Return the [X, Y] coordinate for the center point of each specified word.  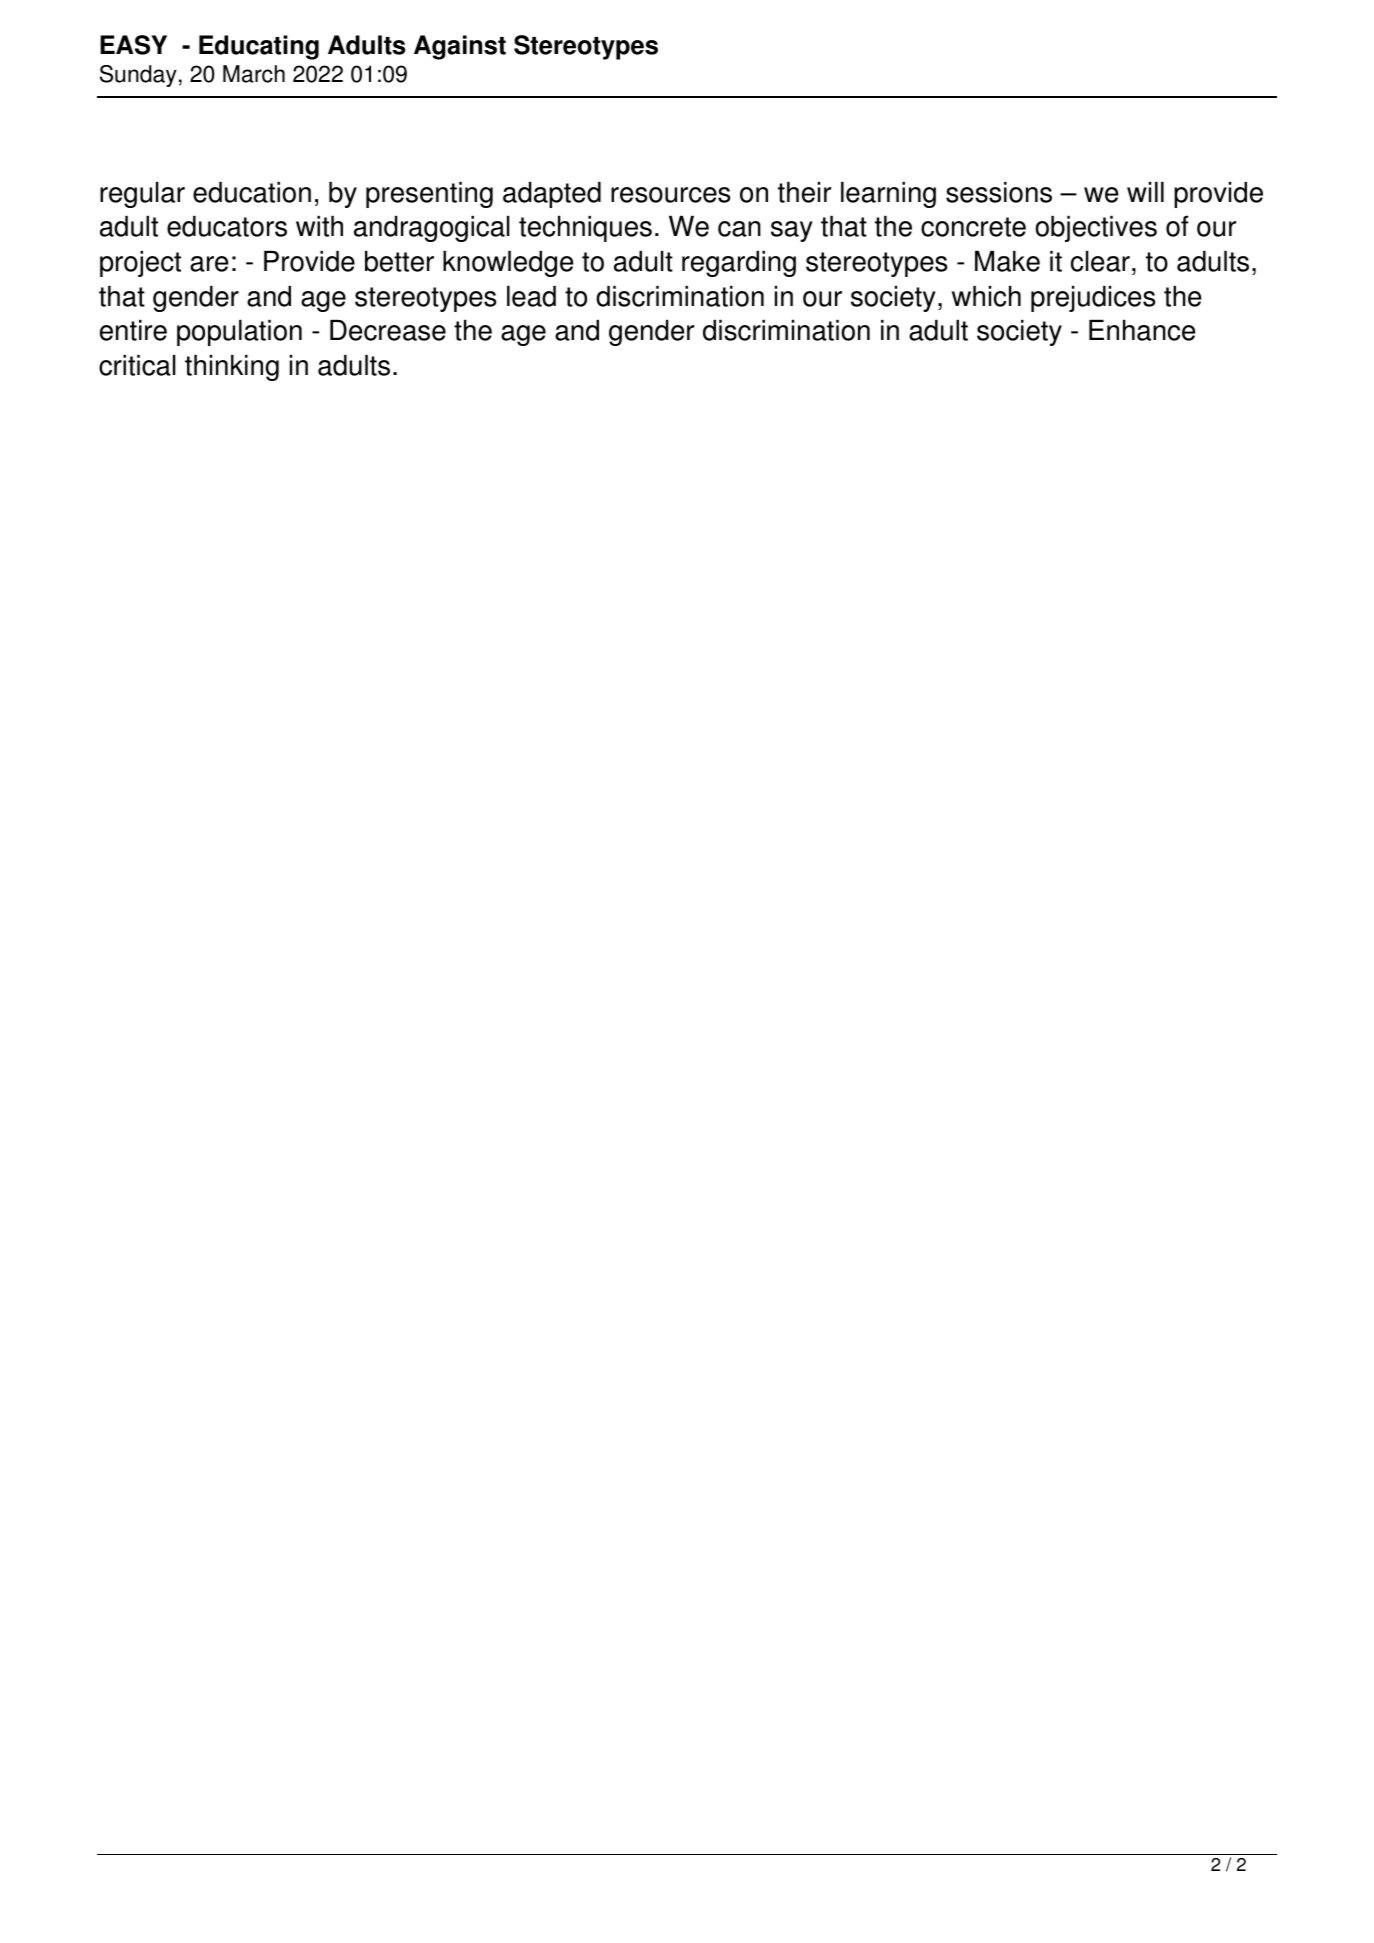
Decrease [388, 330]
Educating [259, 47]
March [254, 74]
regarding [739, 264]
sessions [999, 192]
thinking [232, 368]
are [209, 264]
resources [670, 195]
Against [460, 47]
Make [1007, 261]
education [252, 192]
